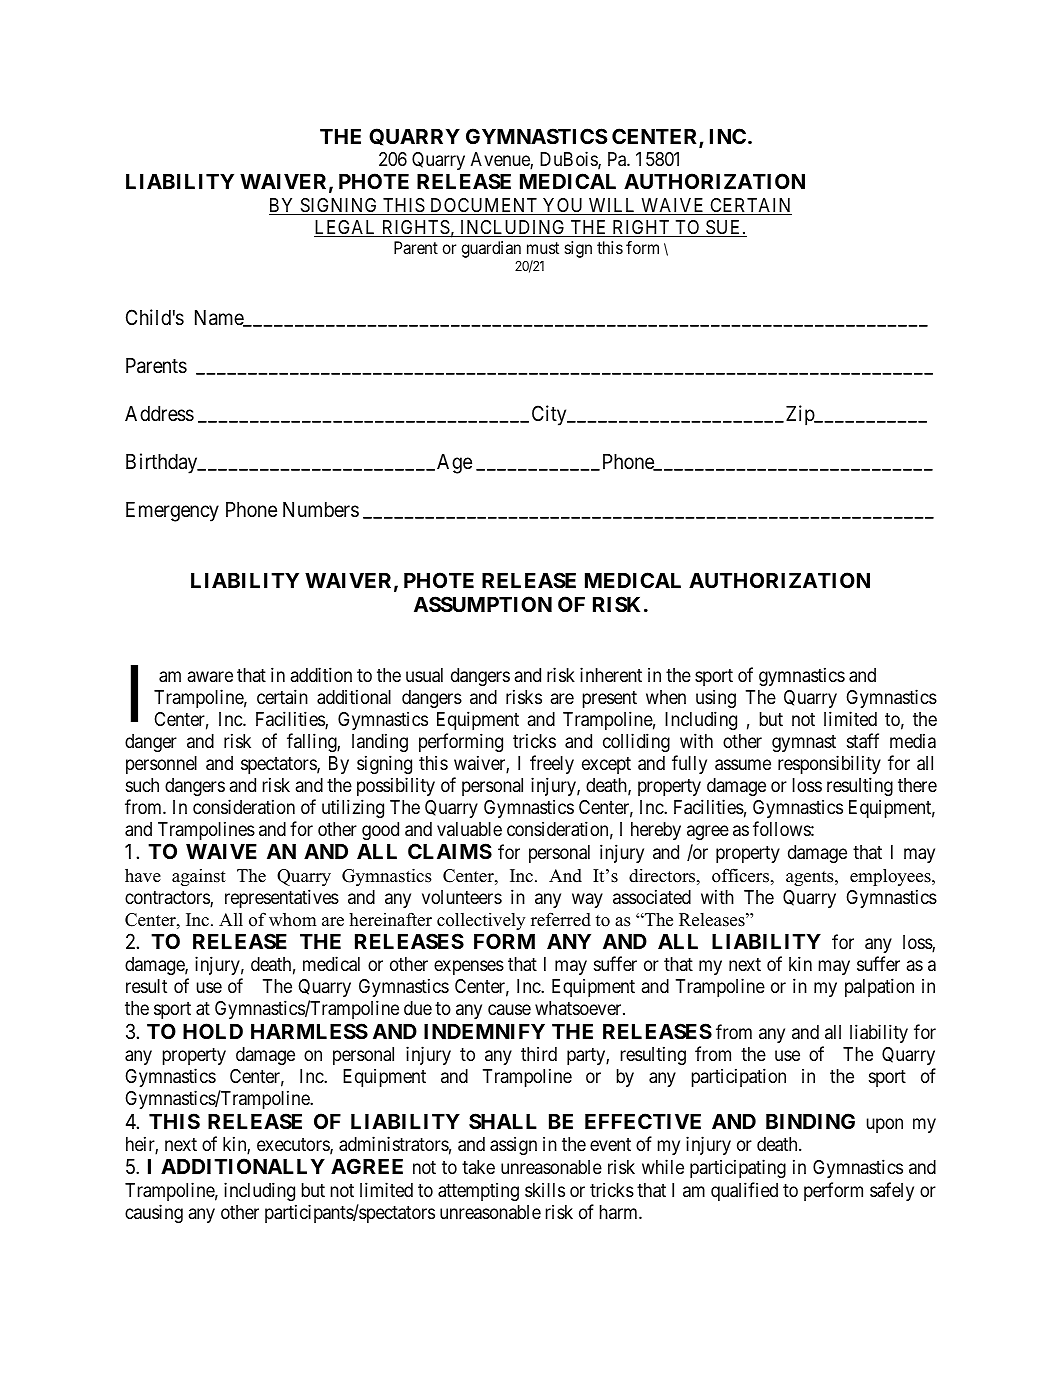 The width and height of the screenshot is (1061, 1373). Describe the element at coordinates (213, 1031) in the screenshot. I see `HOLD` at that location.
